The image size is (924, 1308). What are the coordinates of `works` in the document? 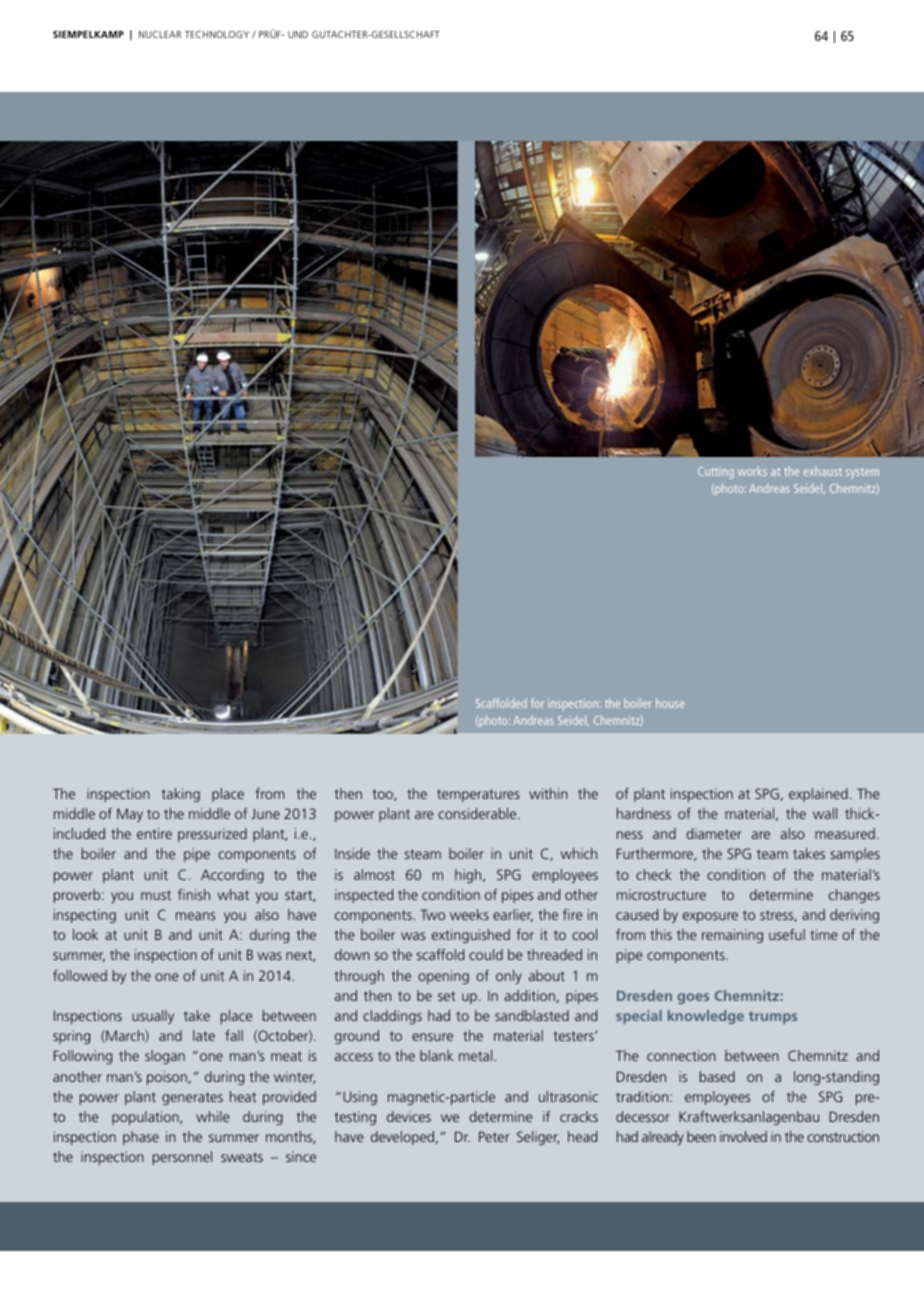 It's located at (752, 471).
